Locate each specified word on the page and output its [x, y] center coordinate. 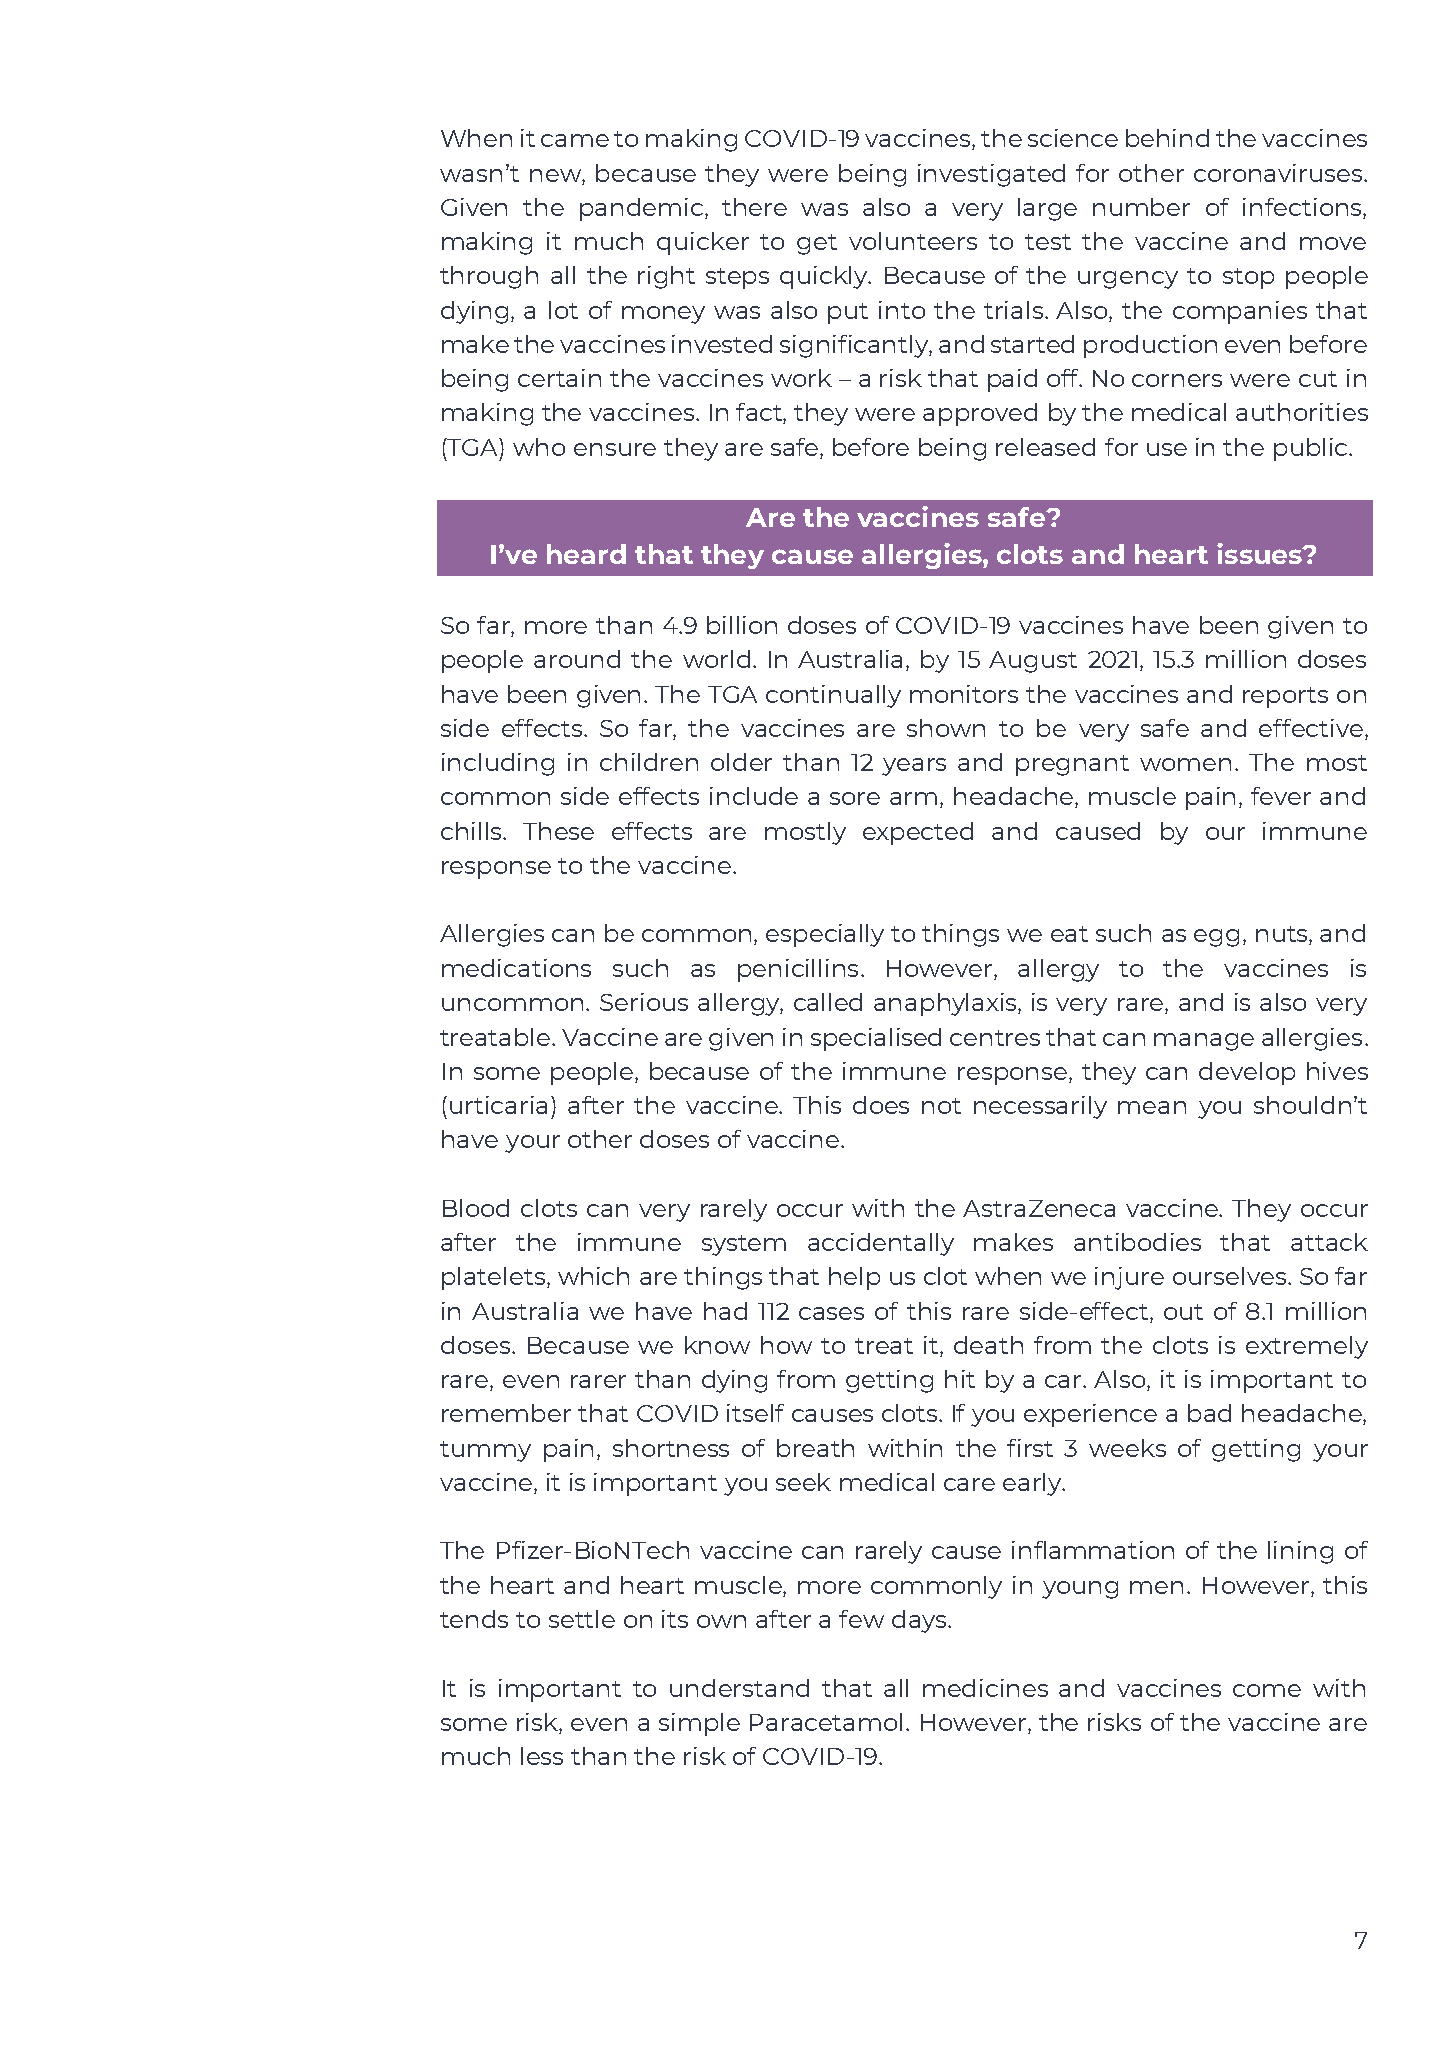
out [1183, 1312]
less [542, 1756]
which [593, 1276]
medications [516, 968]
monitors [964, 694]
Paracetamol [826, 1722]
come [1267, 1690]
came [575, 140]
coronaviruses [1279, 173]
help [854, 1278]
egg [1216, 938]
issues [1260, 553]
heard [586, 554]
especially [825, 935]
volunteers [913, 241]
